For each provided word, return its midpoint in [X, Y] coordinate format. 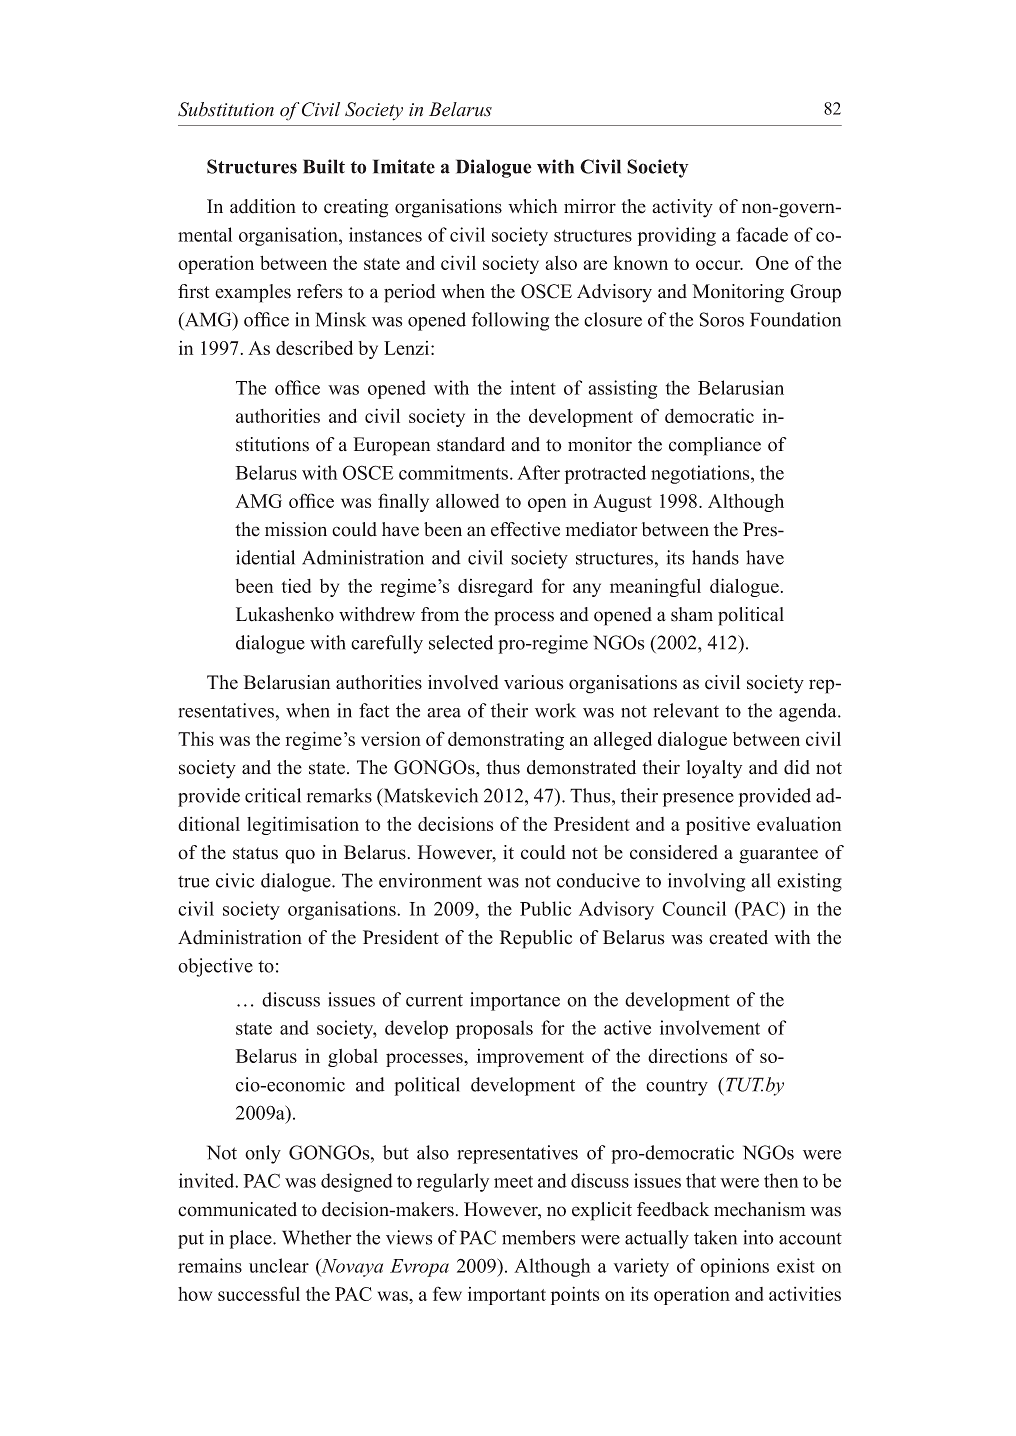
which [532, 206]
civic [235, 880]
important [507, 1296]
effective [525, 529]
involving [706, 882]
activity [682, 208]
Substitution [226, 109]
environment [430, 880]
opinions [734, 1267]
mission [296, 529]
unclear [279, 1265]
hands [715, 557]
